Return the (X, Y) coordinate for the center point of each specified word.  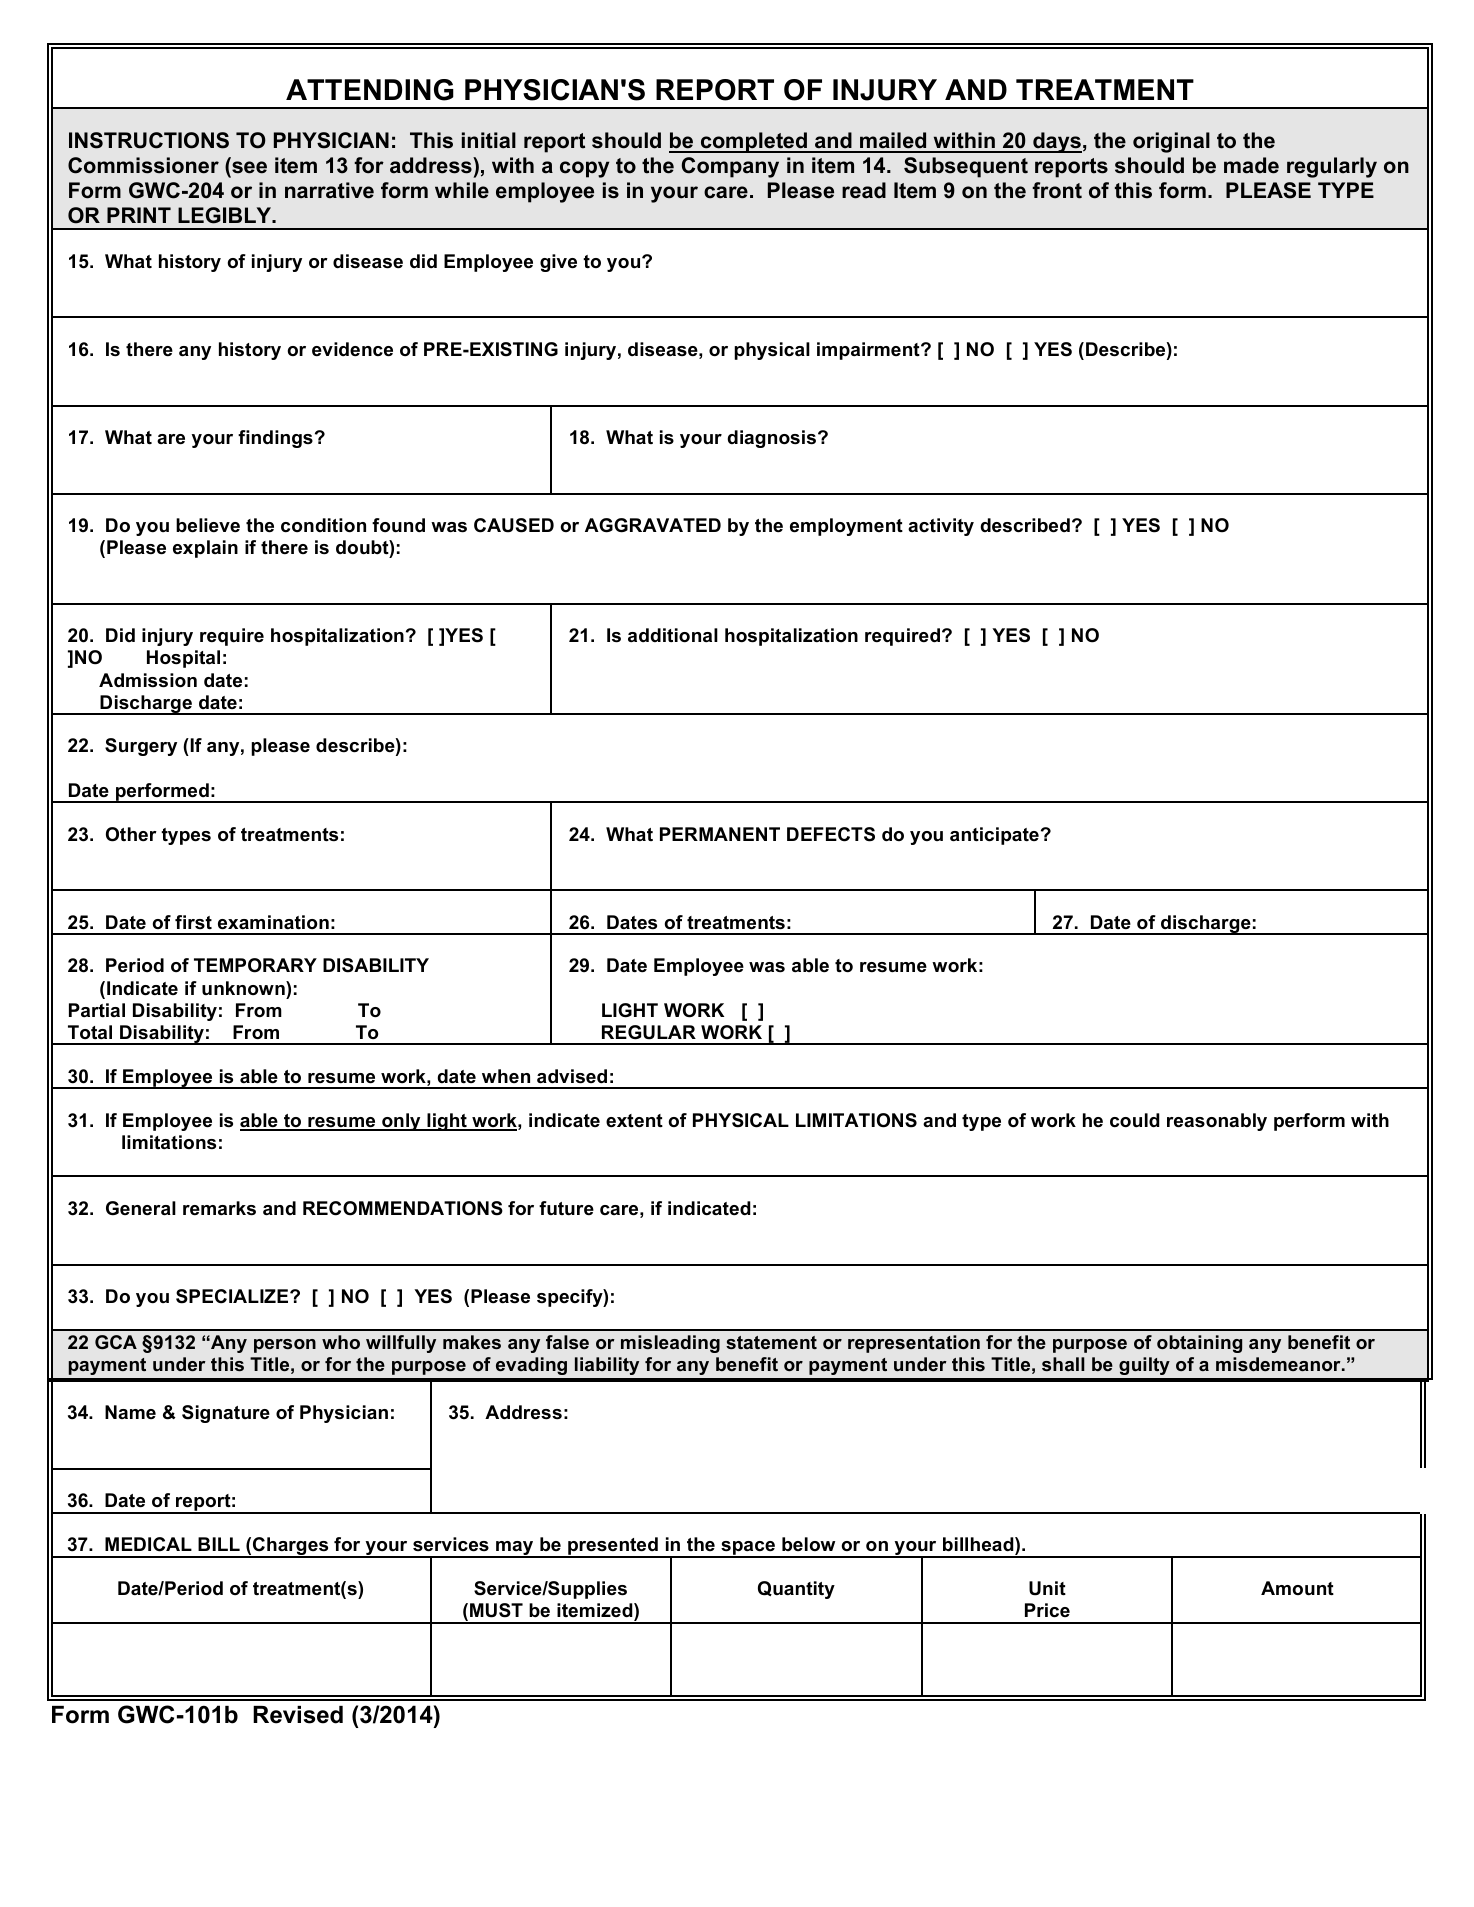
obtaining (1199, 1344)
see (249, 167)
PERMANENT (720, 834)
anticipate (994, 836)
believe (208, 525)
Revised (298, 1715)
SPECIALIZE (233, 1296)
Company (730, 167)
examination (273, 922)
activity (941, 527)
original (1171, 142)
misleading (670, 1344)
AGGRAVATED (653, 525)
